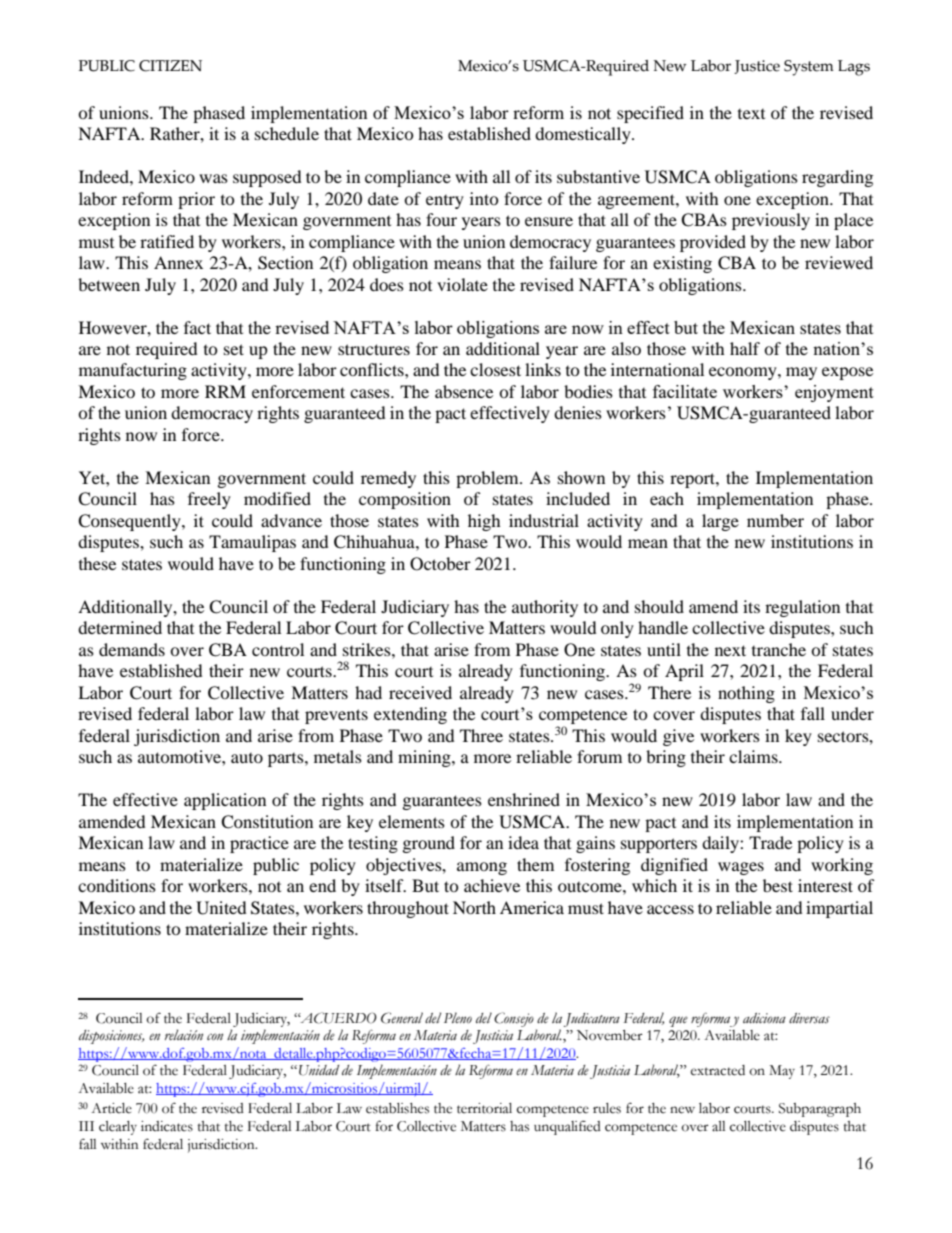 The width and height of the screenshot is (952, 1233). Describe the element at coordinates (718, 1070) in the screenshot. I see `extracted` at that location.
